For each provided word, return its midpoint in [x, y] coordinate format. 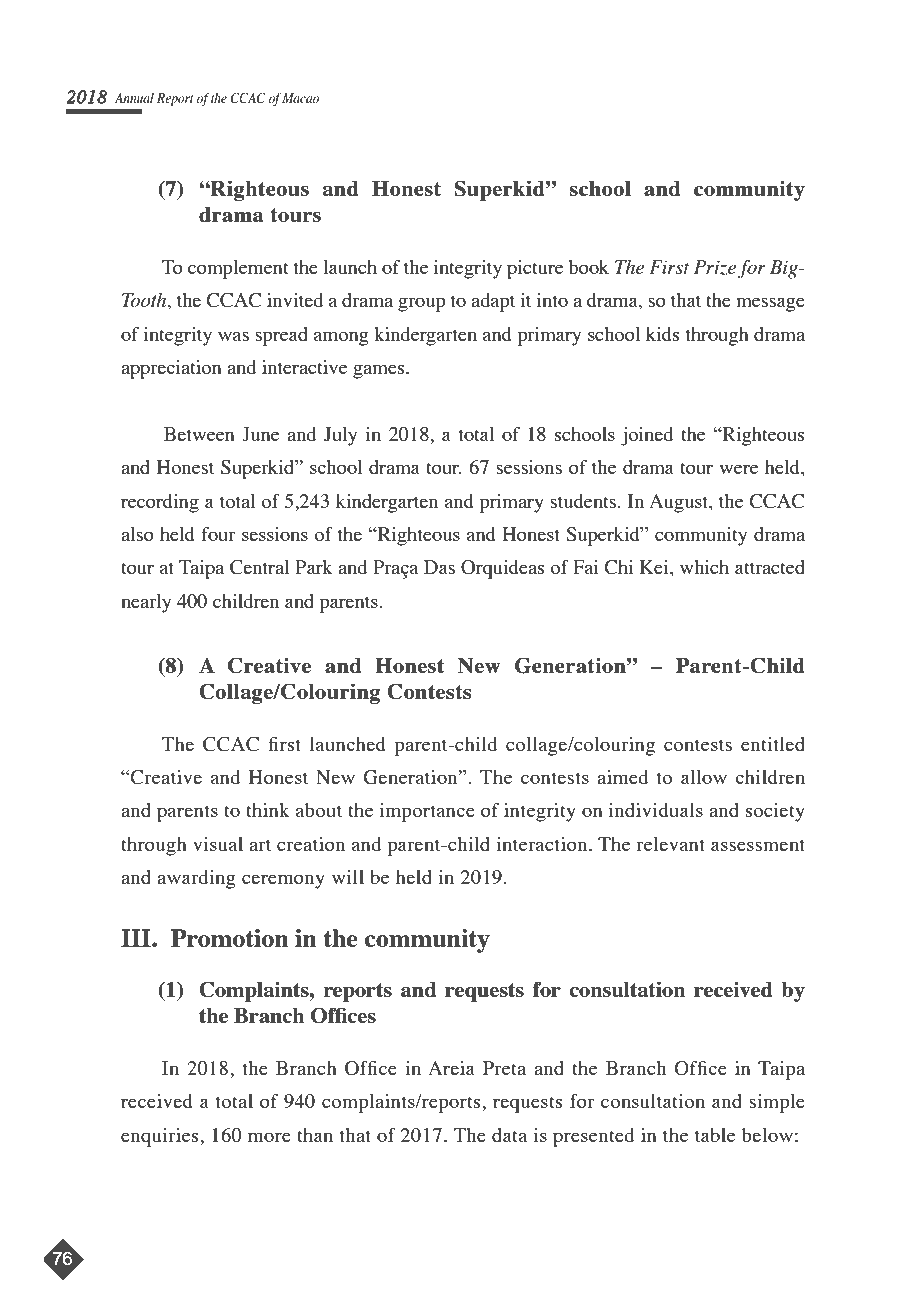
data [509, 1135]
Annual [134, 98]
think [268, 810]
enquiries [161, 1137]
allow [704, 777]
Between [199, 434]
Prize [715, 268]
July [340, 436]
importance [427, 812]
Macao [300, 98]
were [739, 469]
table [715, 1135]
